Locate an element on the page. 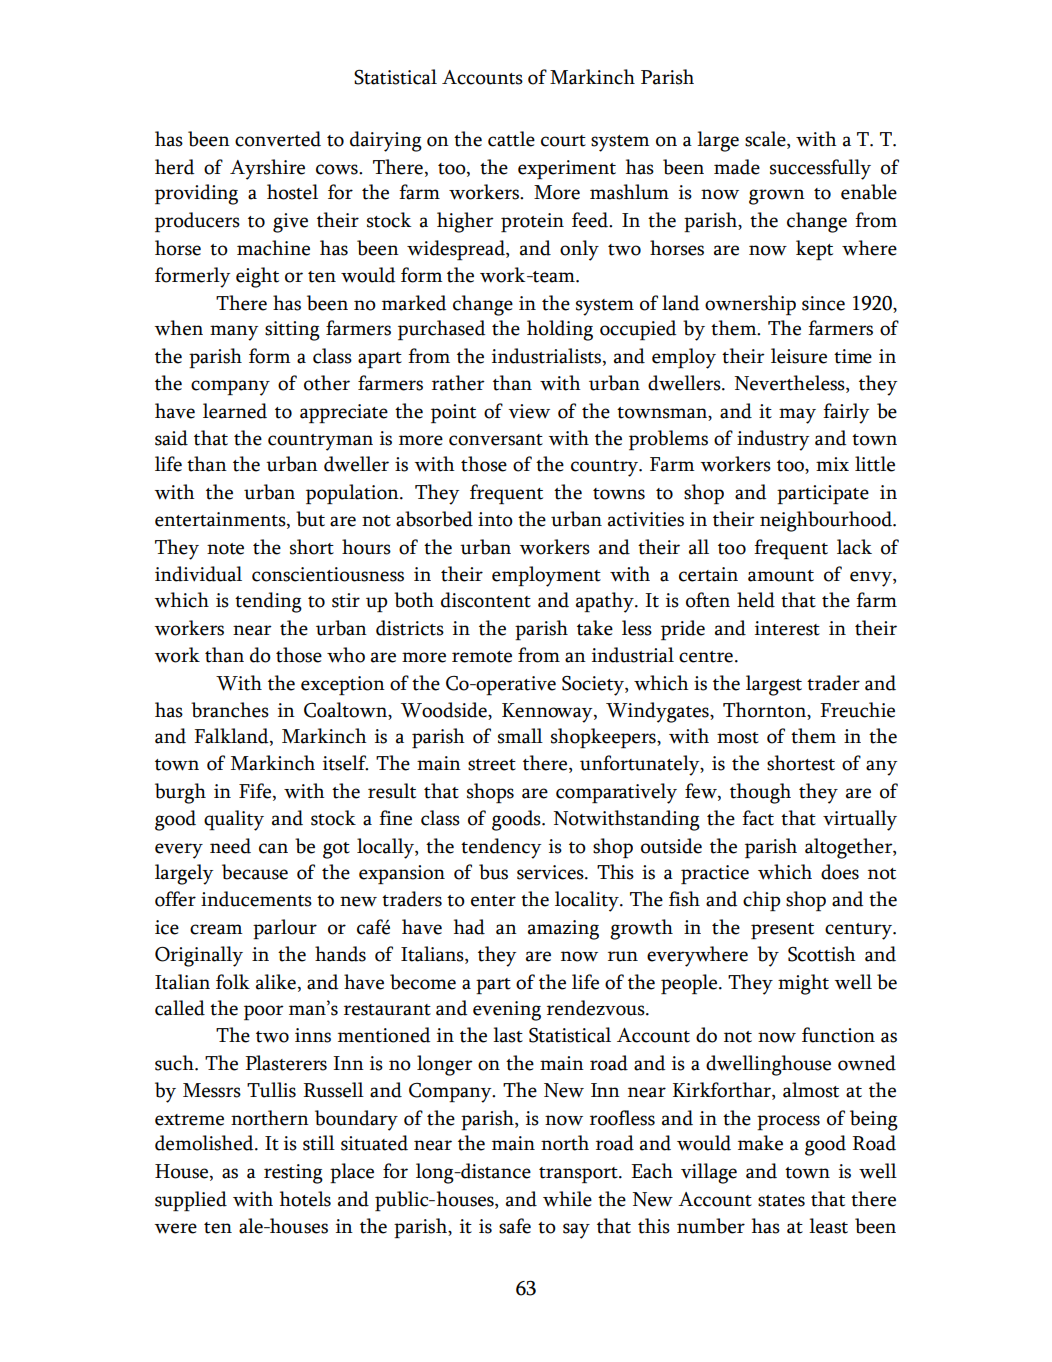 The height and width of the page is (1362, 1052). interest is located at coordinates (787, 628).
